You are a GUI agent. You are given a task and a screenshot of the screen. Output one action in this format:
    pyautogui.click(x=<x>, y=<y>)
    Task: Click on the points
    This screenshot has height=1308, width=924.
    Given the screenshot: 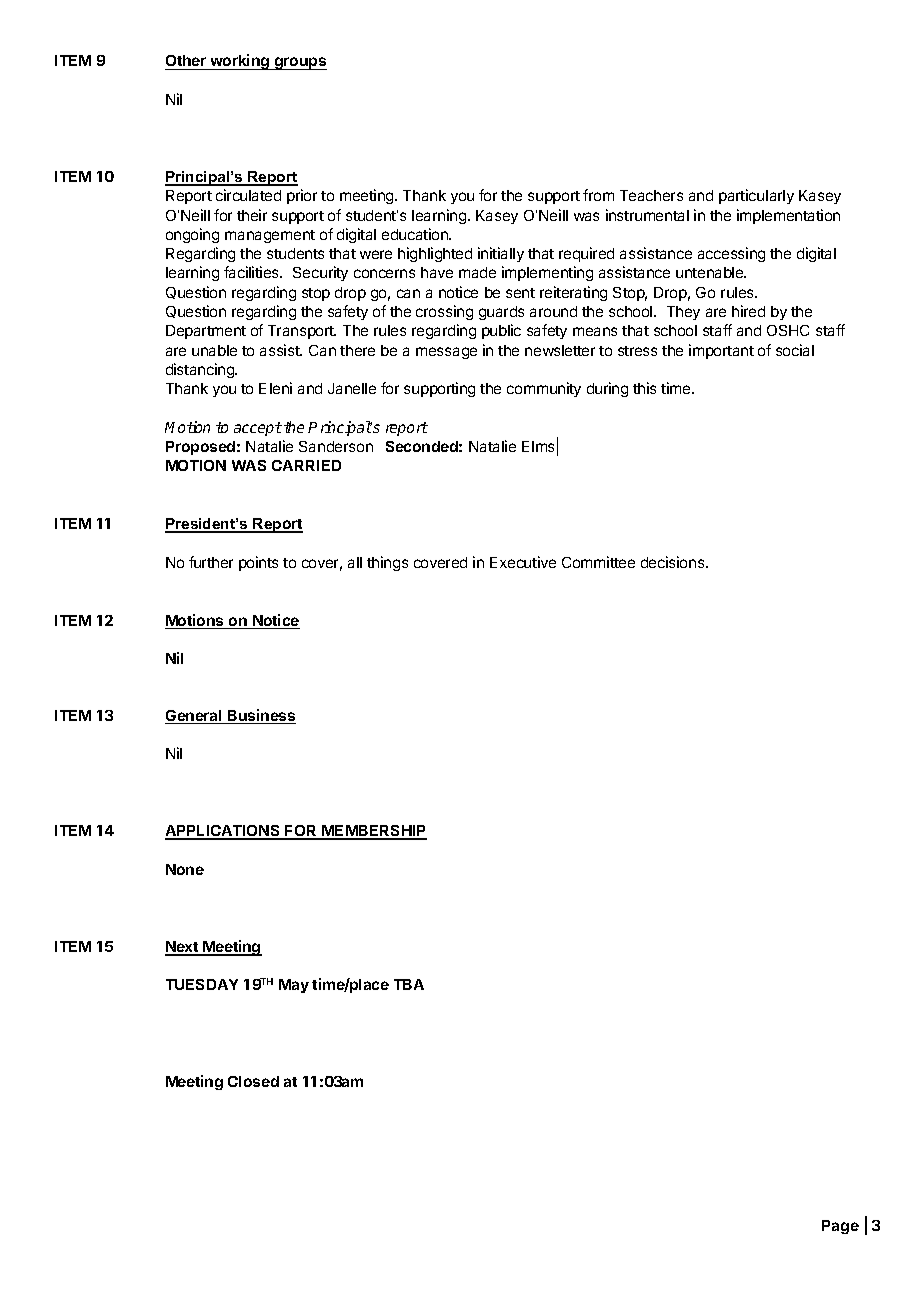 What is the action you would take?
    pyautogui.click(x=258, y=563)
